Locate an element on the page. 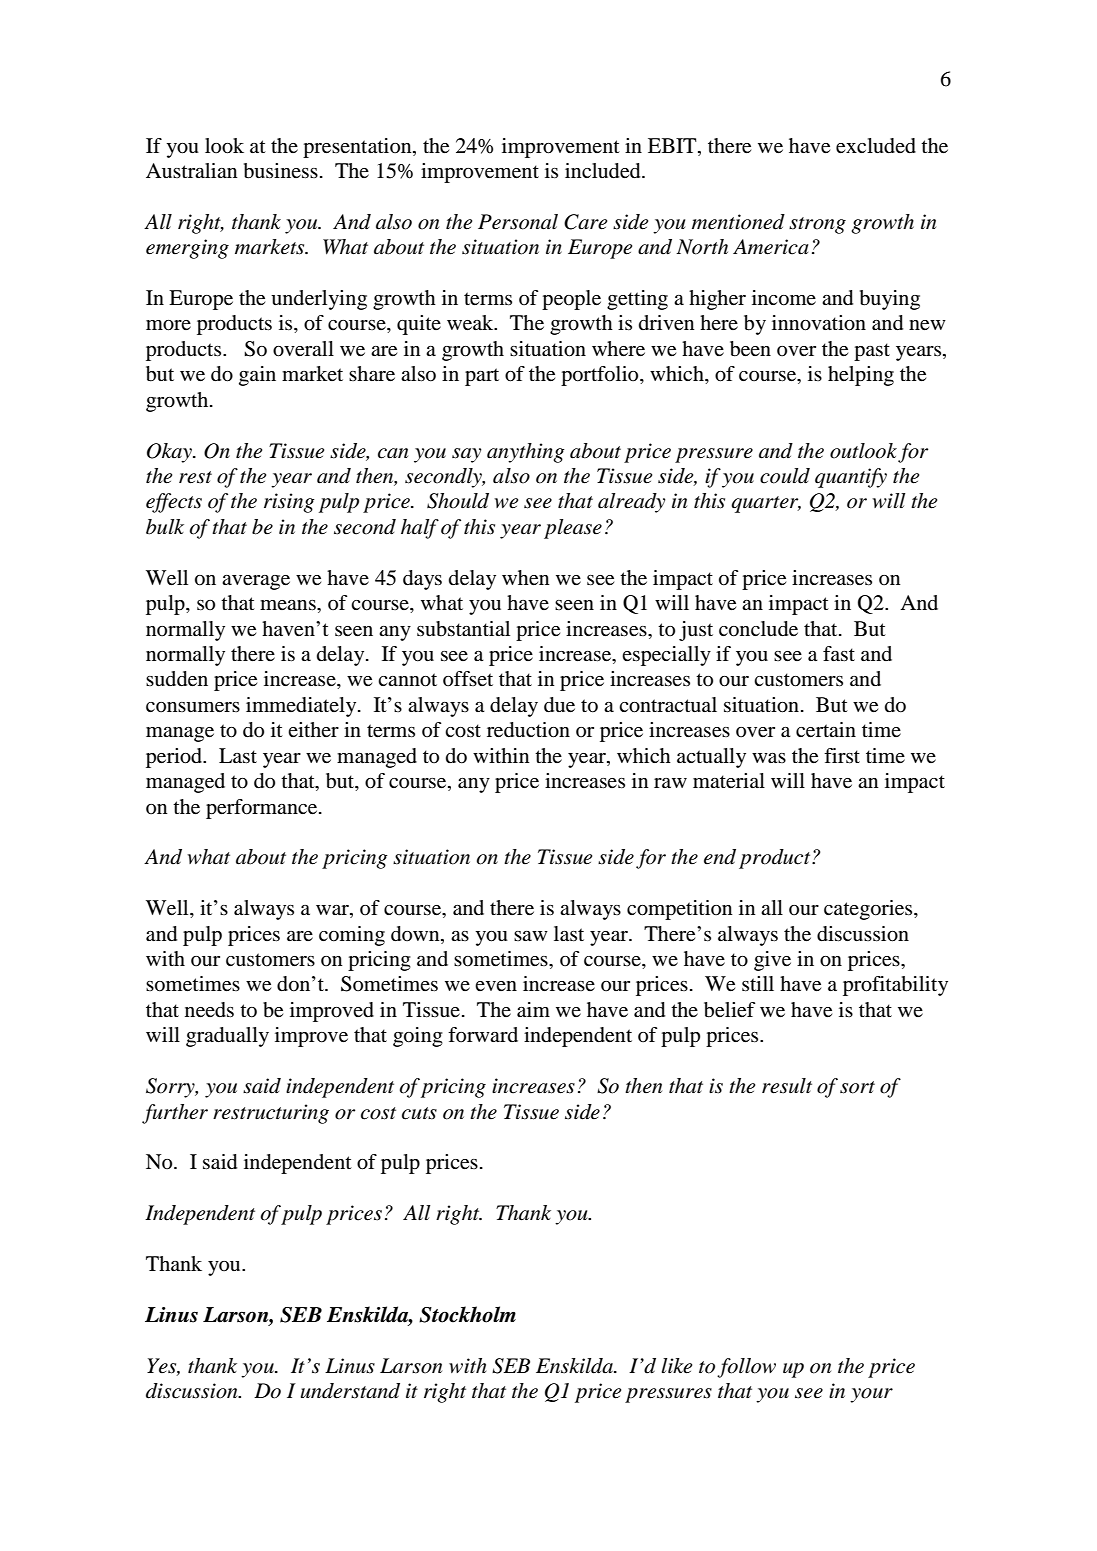 The image size is (1097, 1551). understand is located at coordinates (350, 1391).
